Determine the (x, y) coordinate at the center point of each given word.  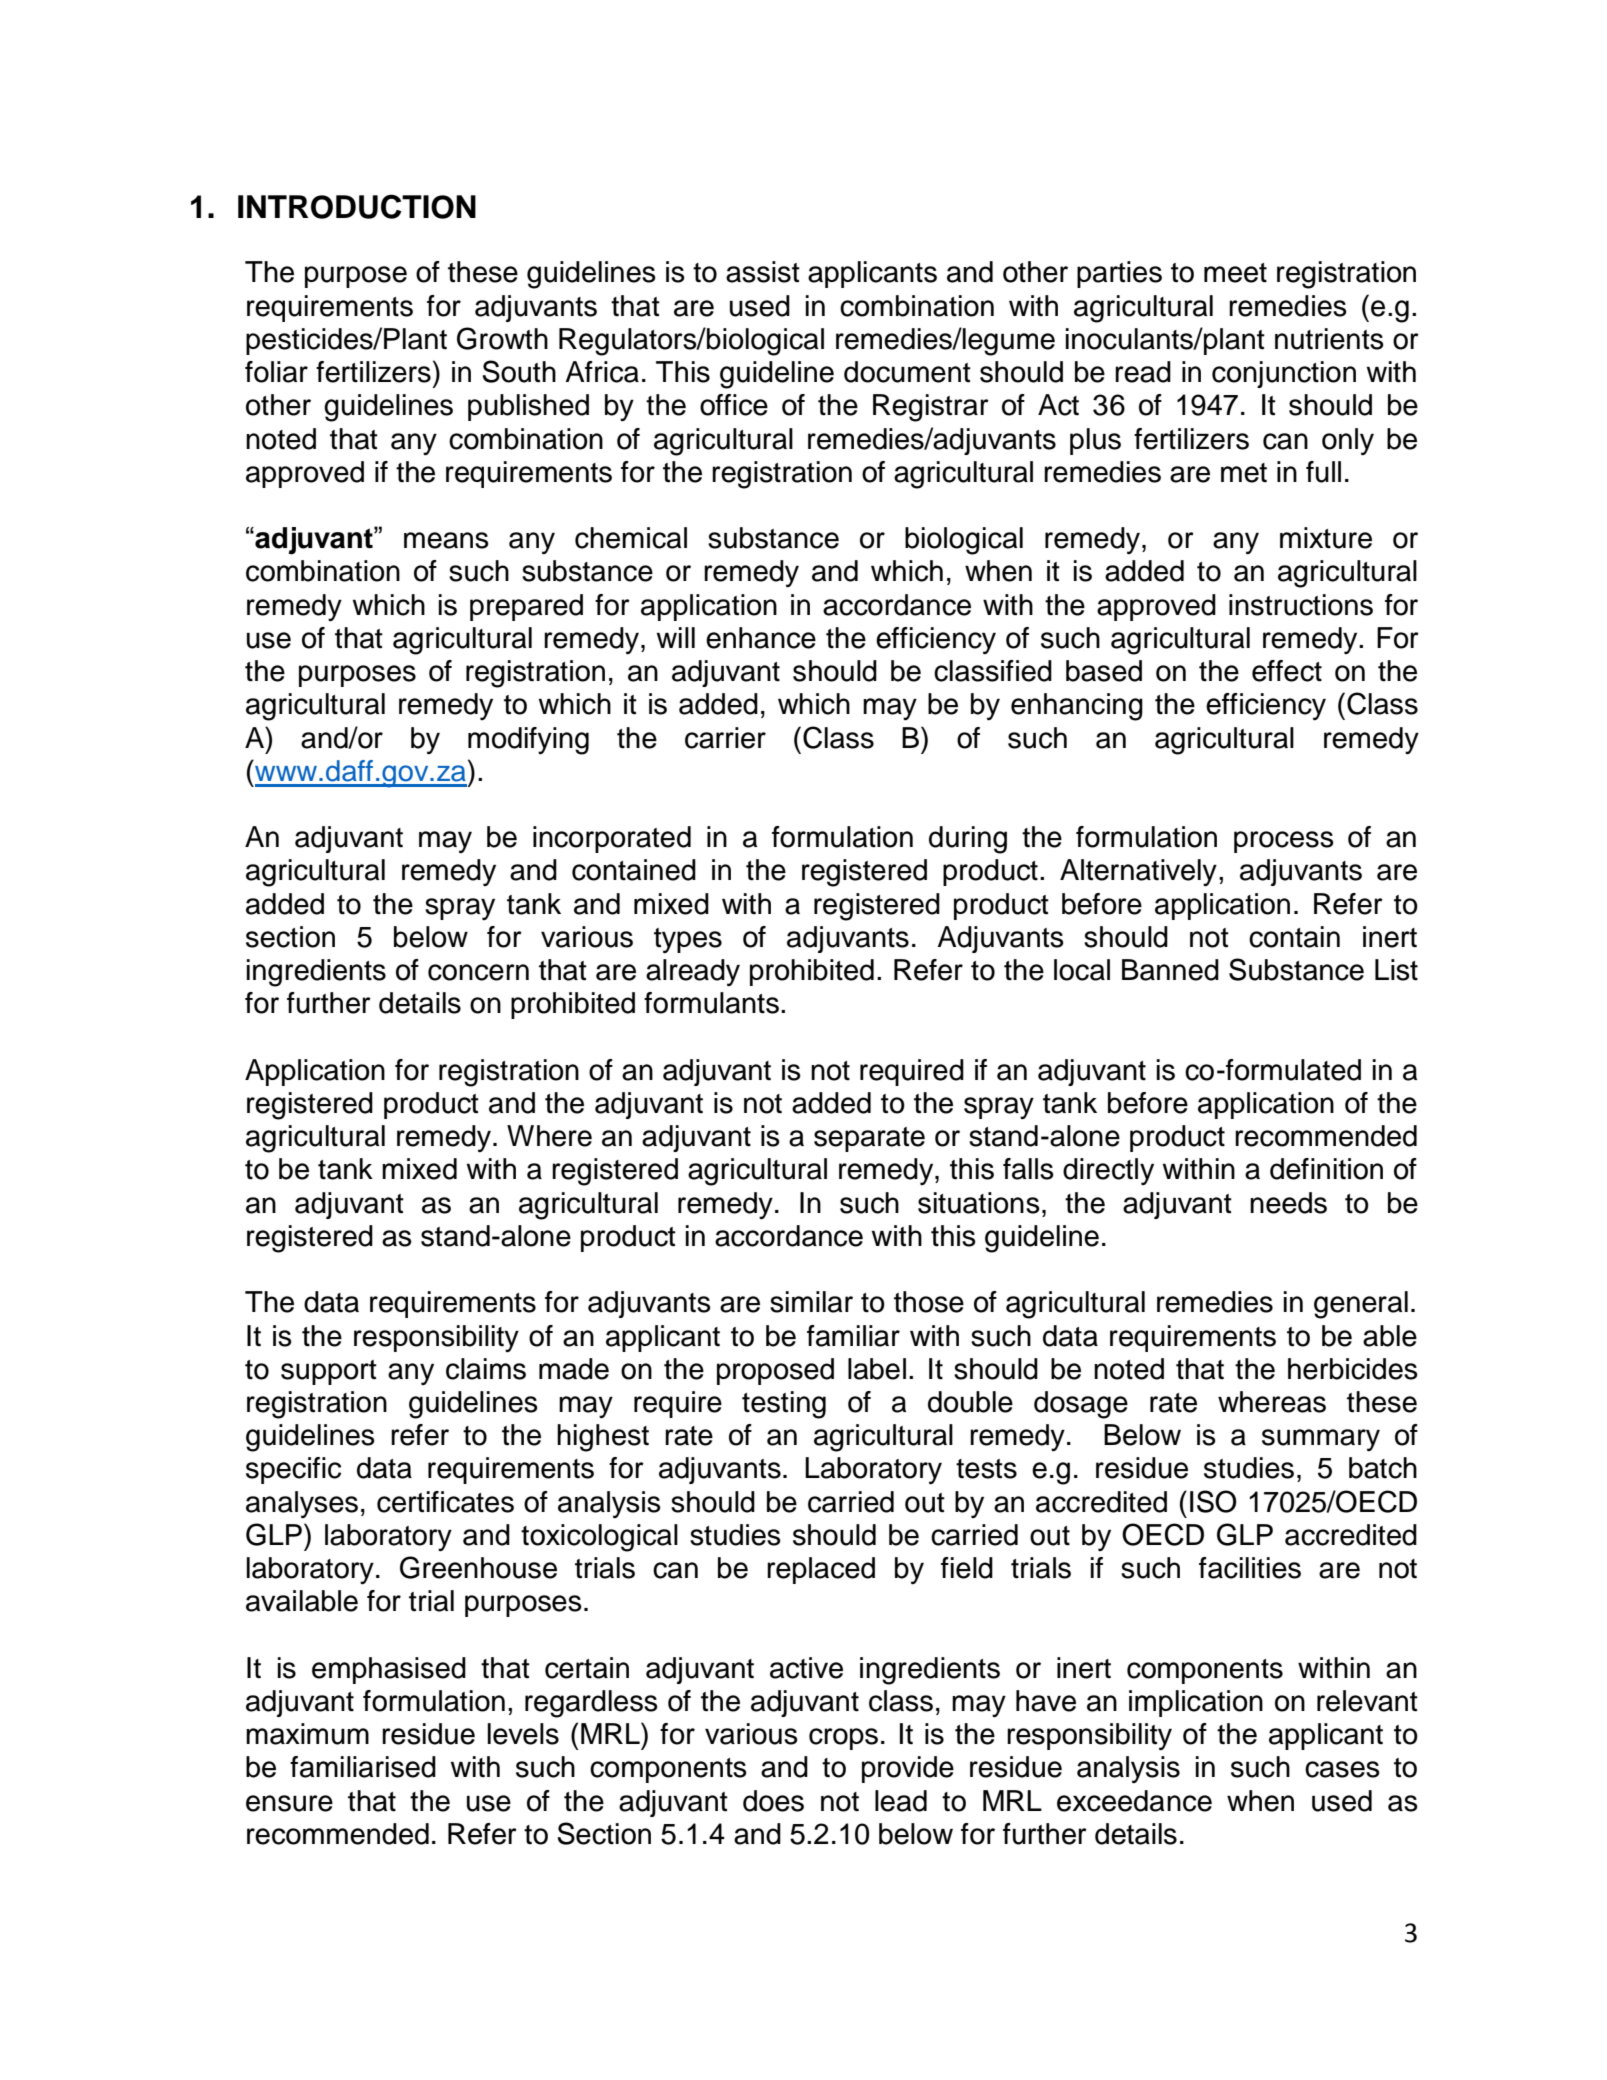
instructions (1301, 605)
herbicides (1353, 1369)
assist (763, 272)
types (688, 940)
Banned (1170, 970)
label (877, 1369)
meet (1235, 273)
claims (486, 1369)
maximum (307, 1734)
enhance (761, 638)
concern (478, 972)
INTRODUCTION (357, 206)
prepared (526, 607)
